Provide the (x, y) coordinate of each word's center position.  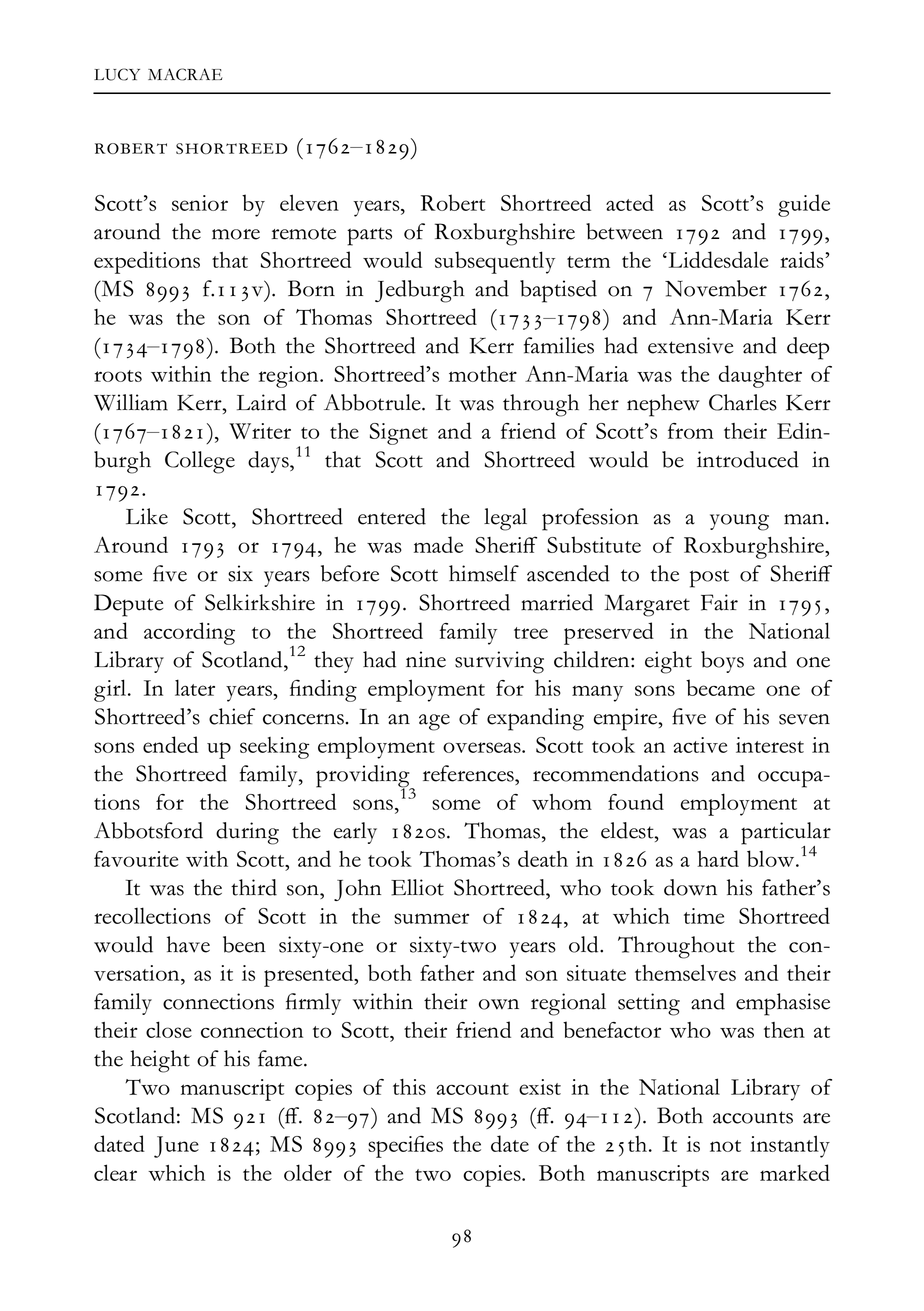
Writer (260, 431)
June (176, 1147)
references (469, 773)
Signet (399, 434)
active (700, 745)
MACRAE (185, 74)
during (247, 833)
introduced (748, 459)
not (725, 1146)
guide (804, 205)
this (409, 1087)
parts (369, 236)
